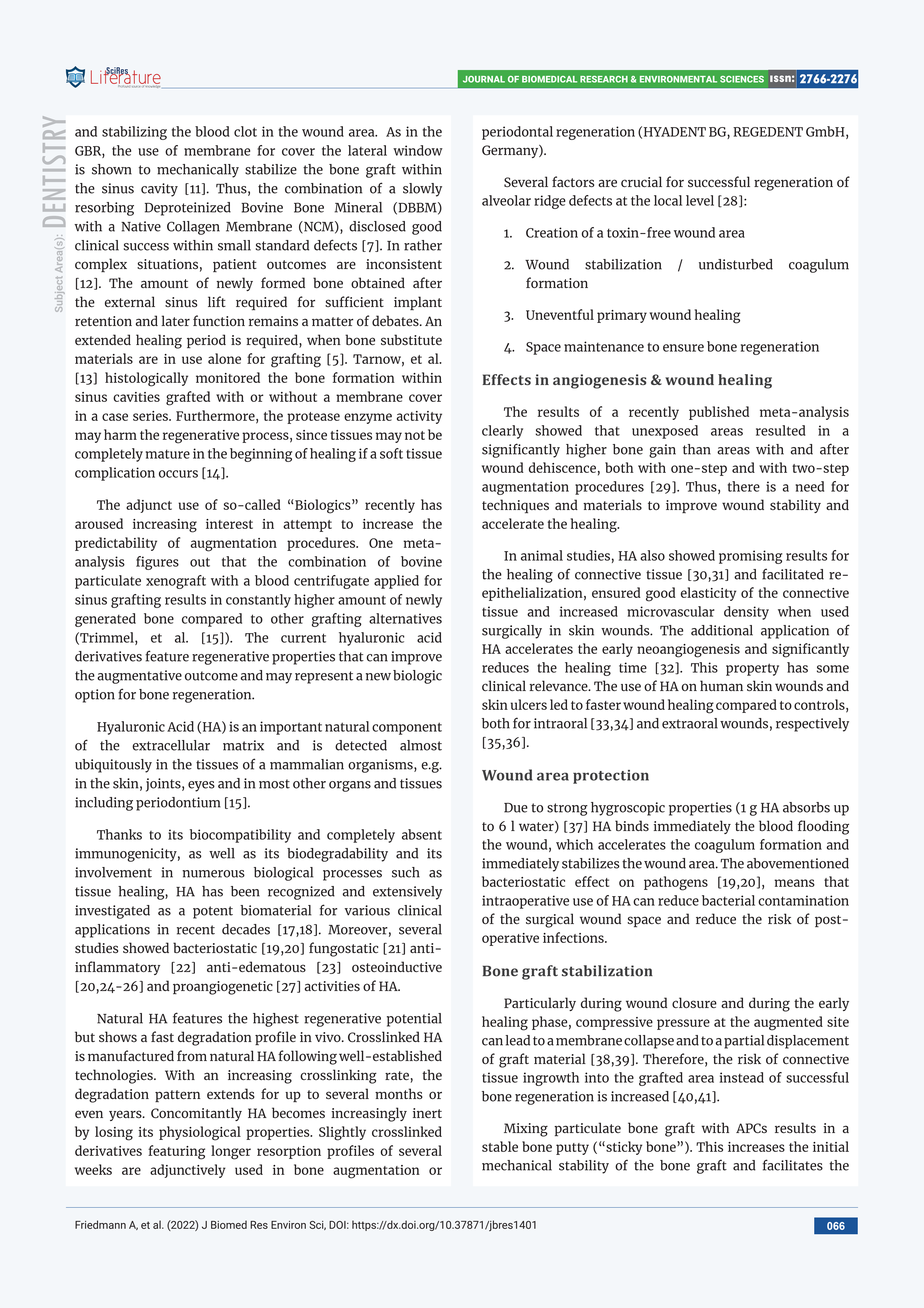 Image resolution: width=924 pixels, height=1308 pixels. What do you see at coordinates (407, 893) in the screenshot?
I see `extensively` at bounding box center [407, 893].
